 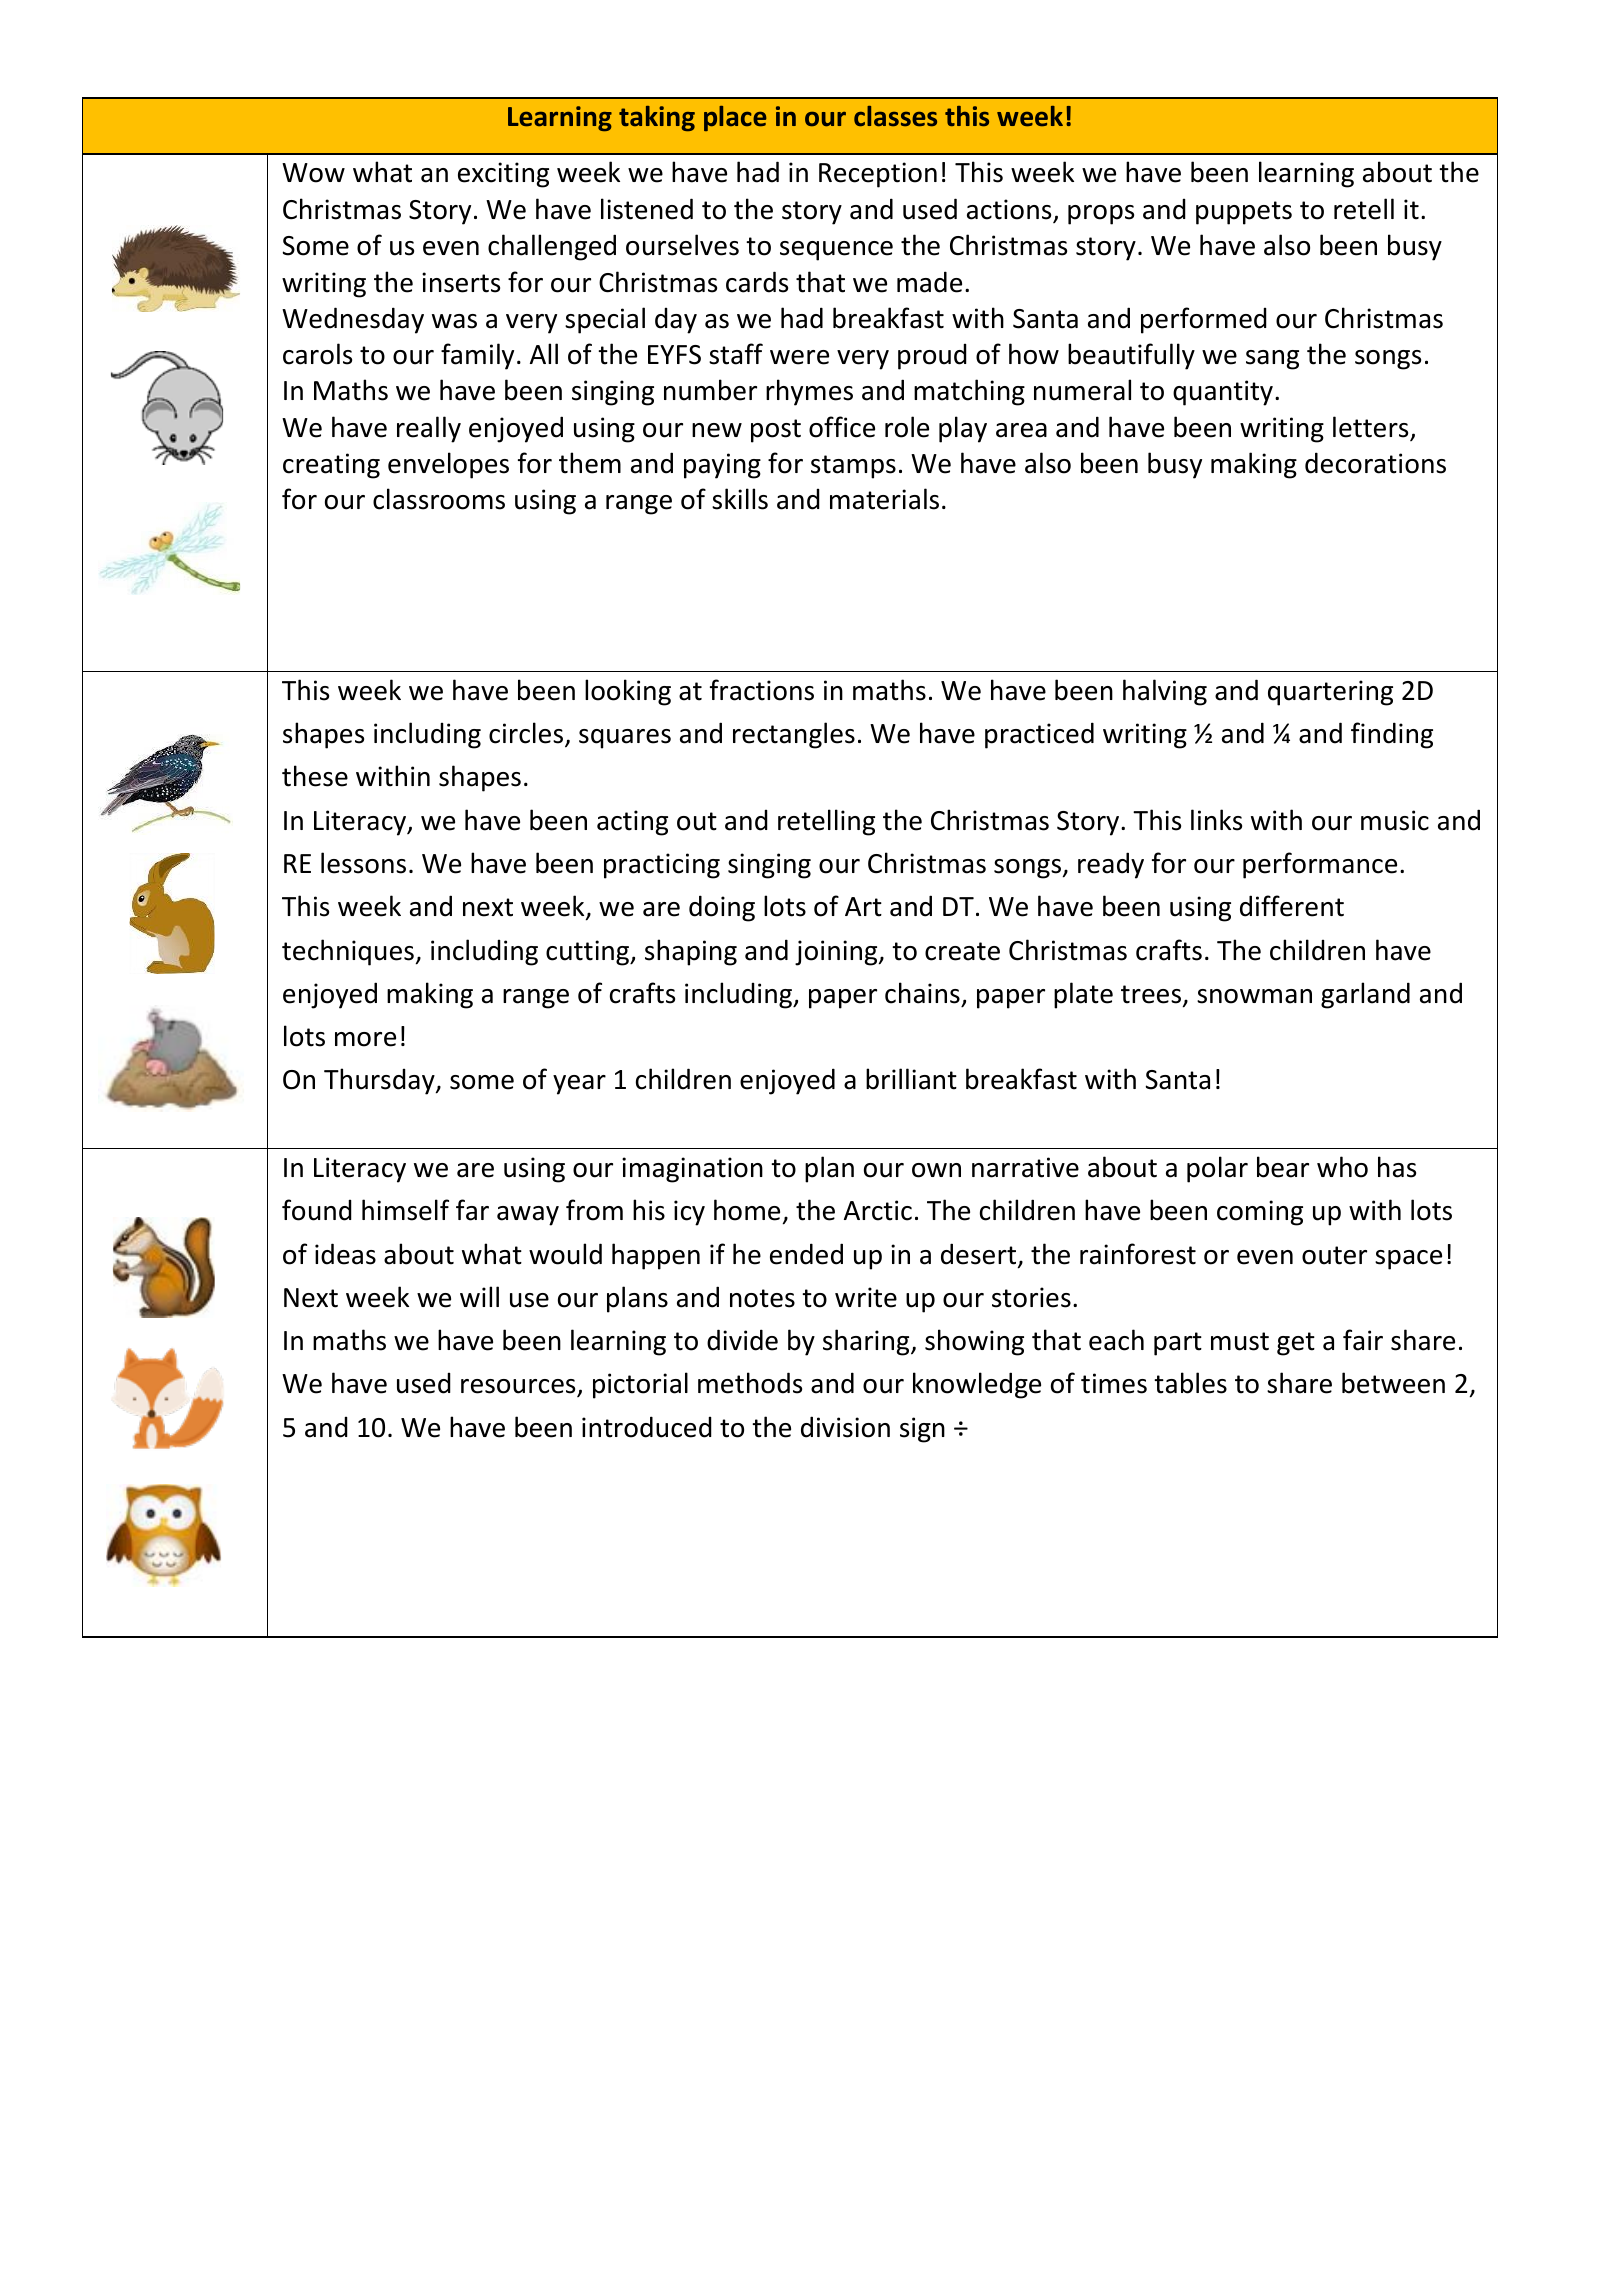 I want to click on rectangles, so click(x=794, y=735).
